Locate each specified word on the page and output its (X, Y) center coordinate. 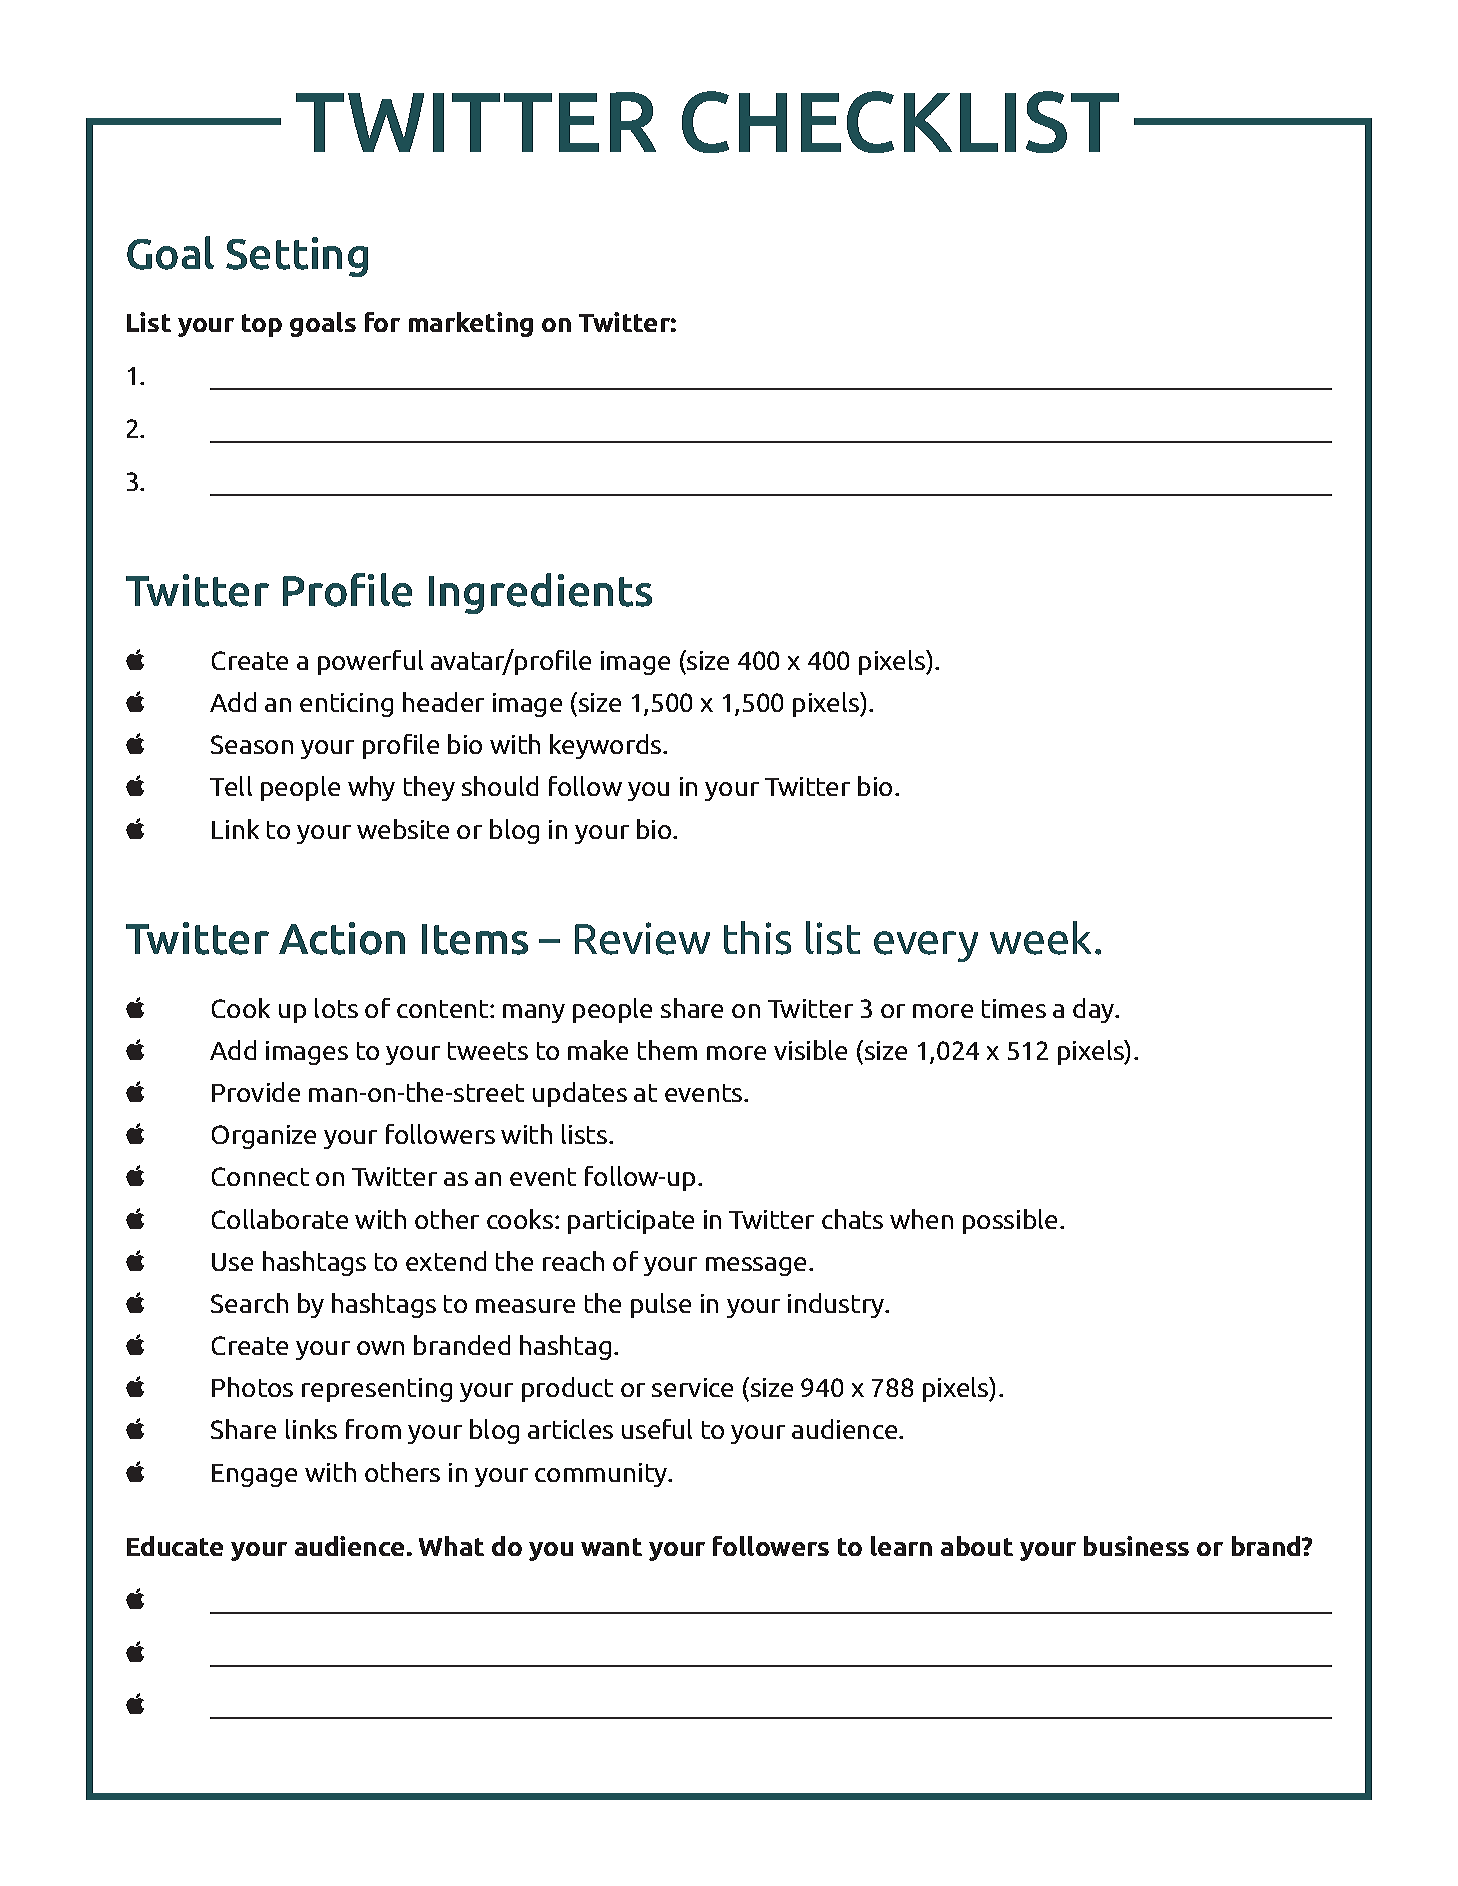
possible (1010, 1221)
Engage (254, 1475)
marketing (471, 324)
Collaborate (280, 1219)
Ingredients (540, 593)
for (382, 322)
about (977, 1546)
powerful (370, 662)
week (1040, 938)
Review (642, 938)
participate (631, 1222)
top (262, 325)
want (611, 1547)
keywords (607, 746)
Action (342, 938)
